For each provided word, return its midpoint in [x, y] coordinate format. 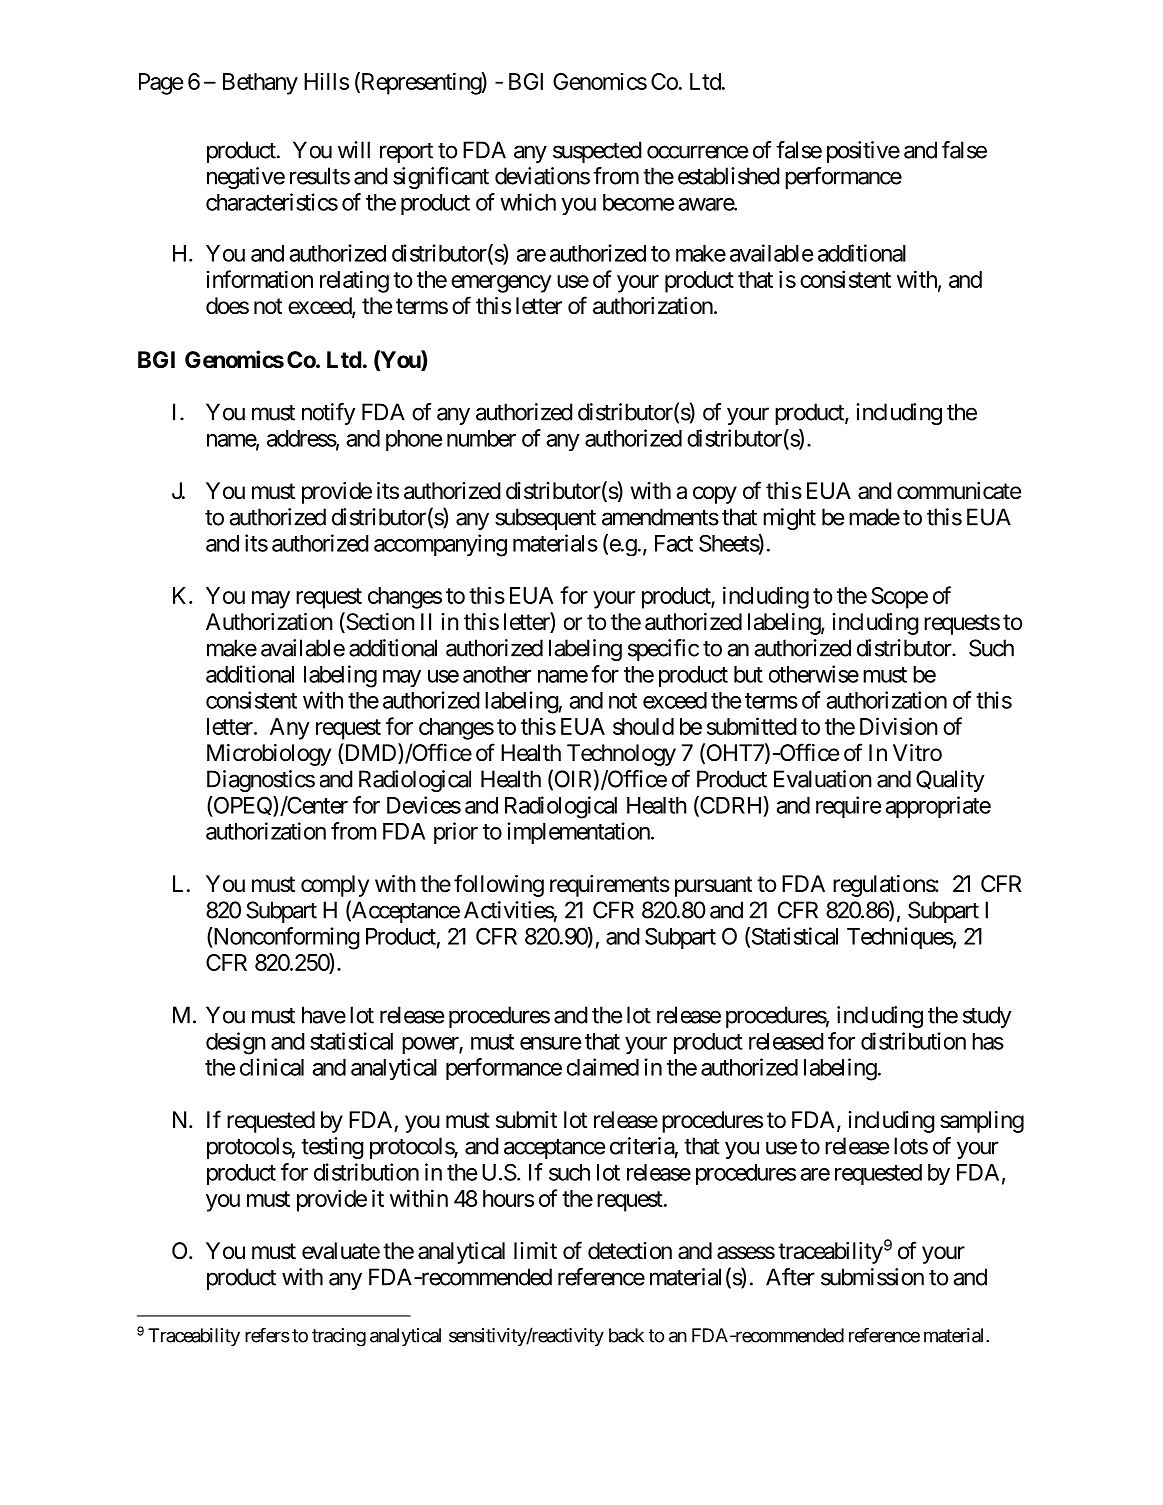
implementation [578, 833]
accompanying [440, 545]
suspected [597, 152]
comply [335, 886]
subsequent [545, 519]
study [987, 1017]
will [354, 150]
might [789, 519]
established [729, 176]
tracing [339, 1337]
